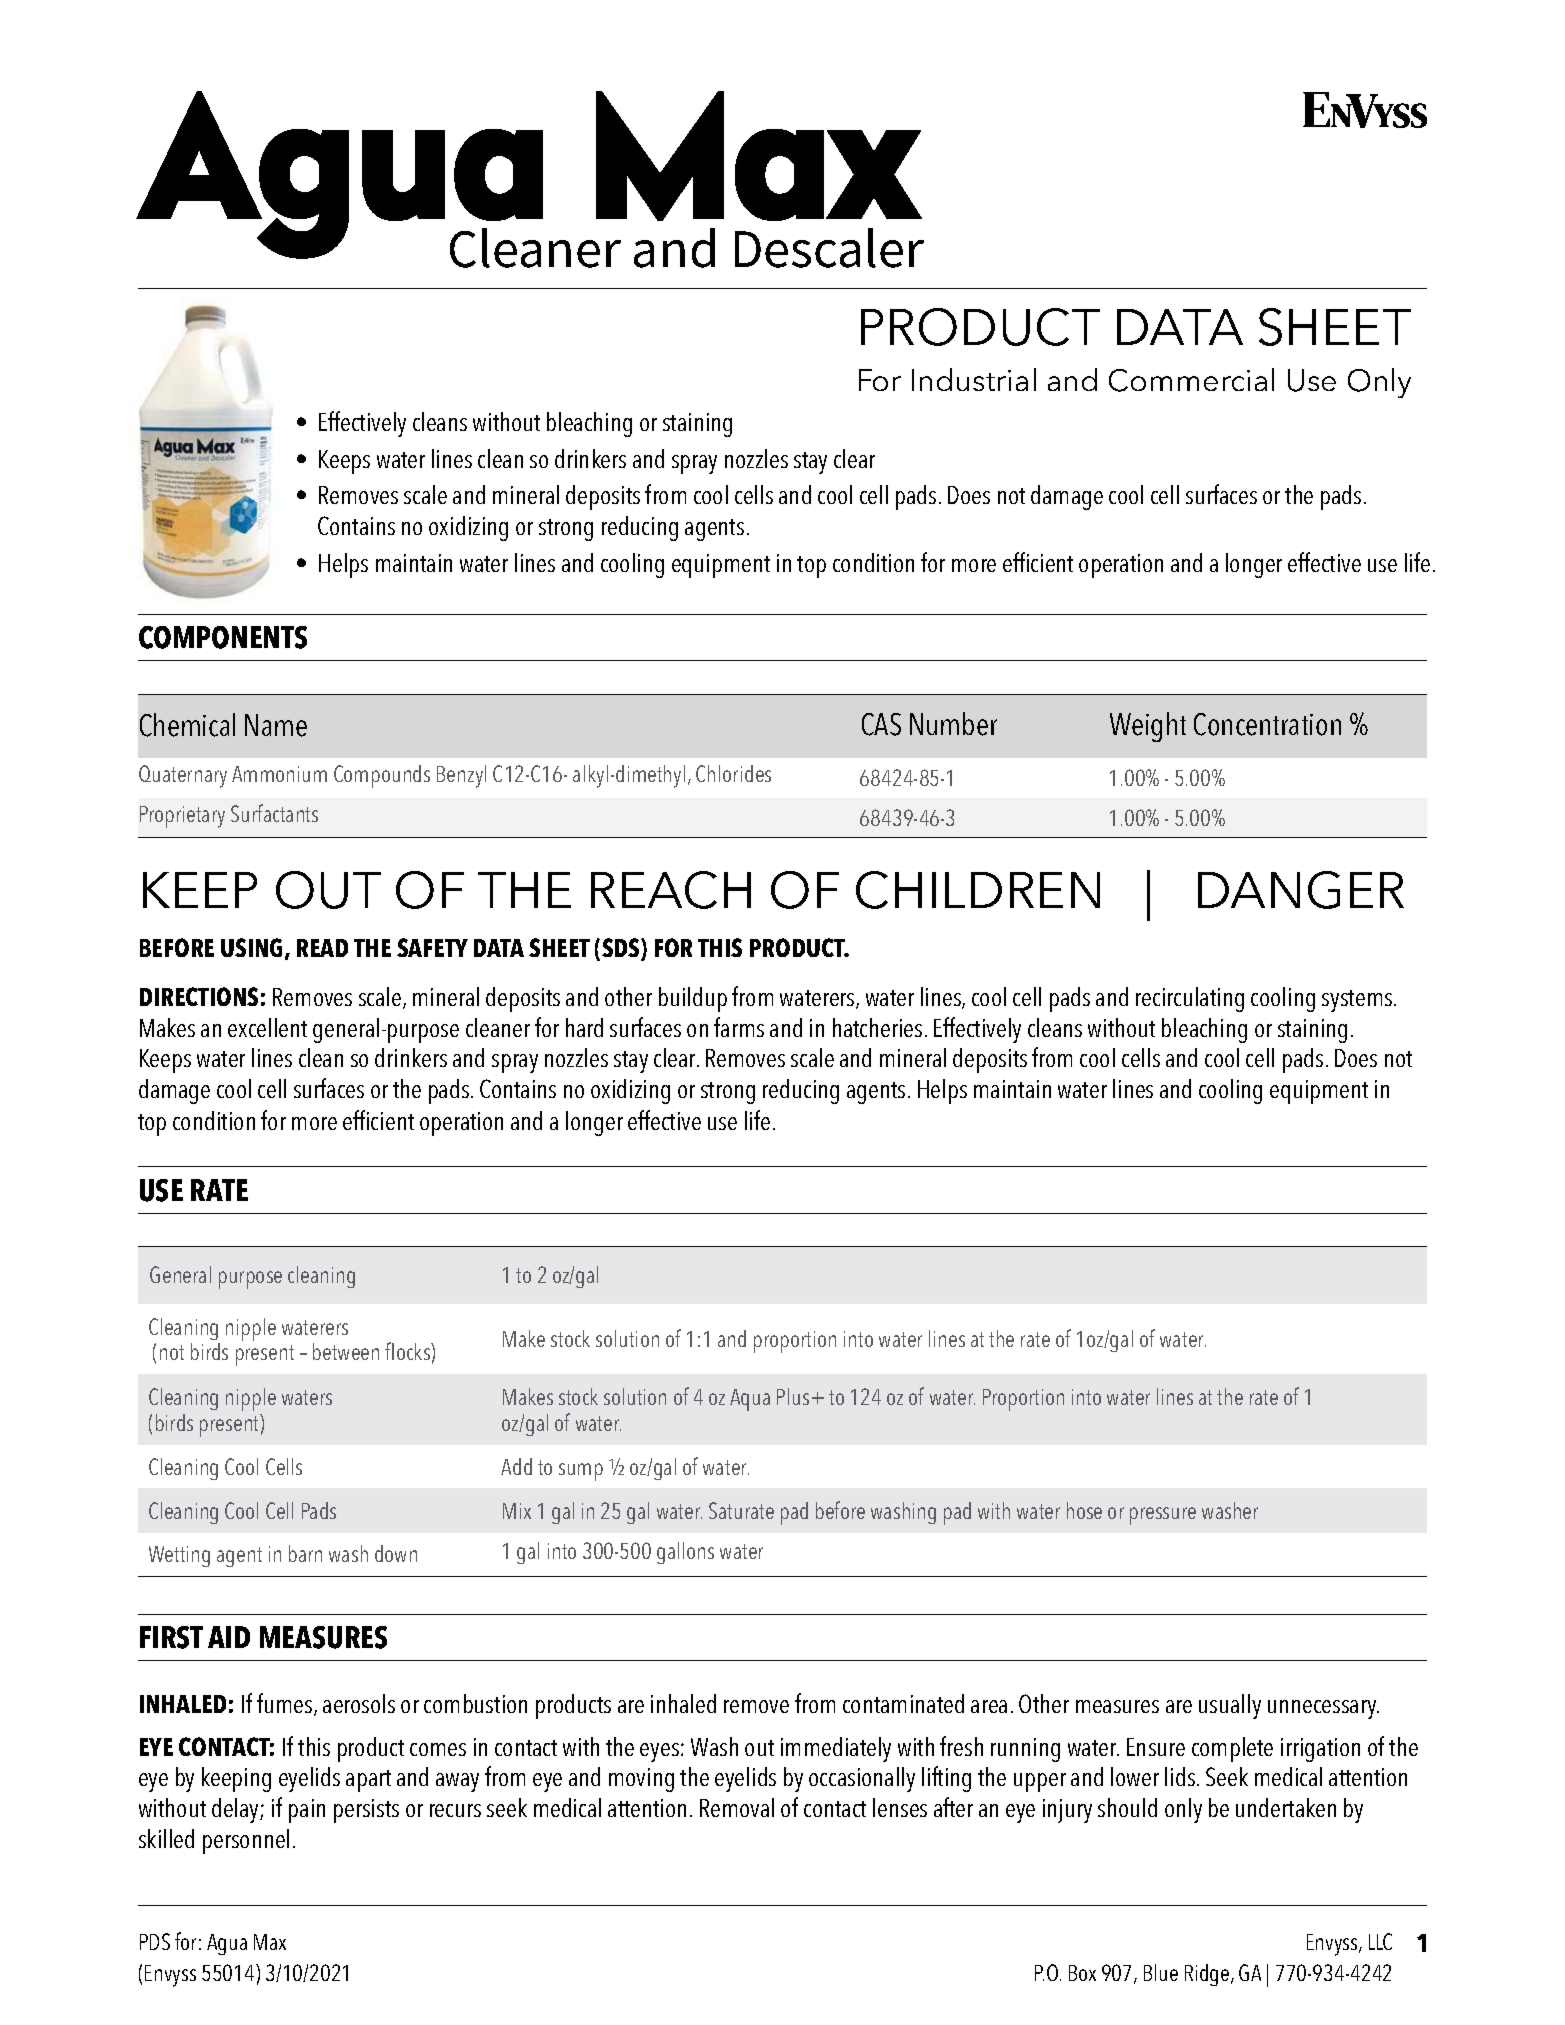 This page has height=2025, width=1565. I want to click on Chlorides, so click(733, 773).
